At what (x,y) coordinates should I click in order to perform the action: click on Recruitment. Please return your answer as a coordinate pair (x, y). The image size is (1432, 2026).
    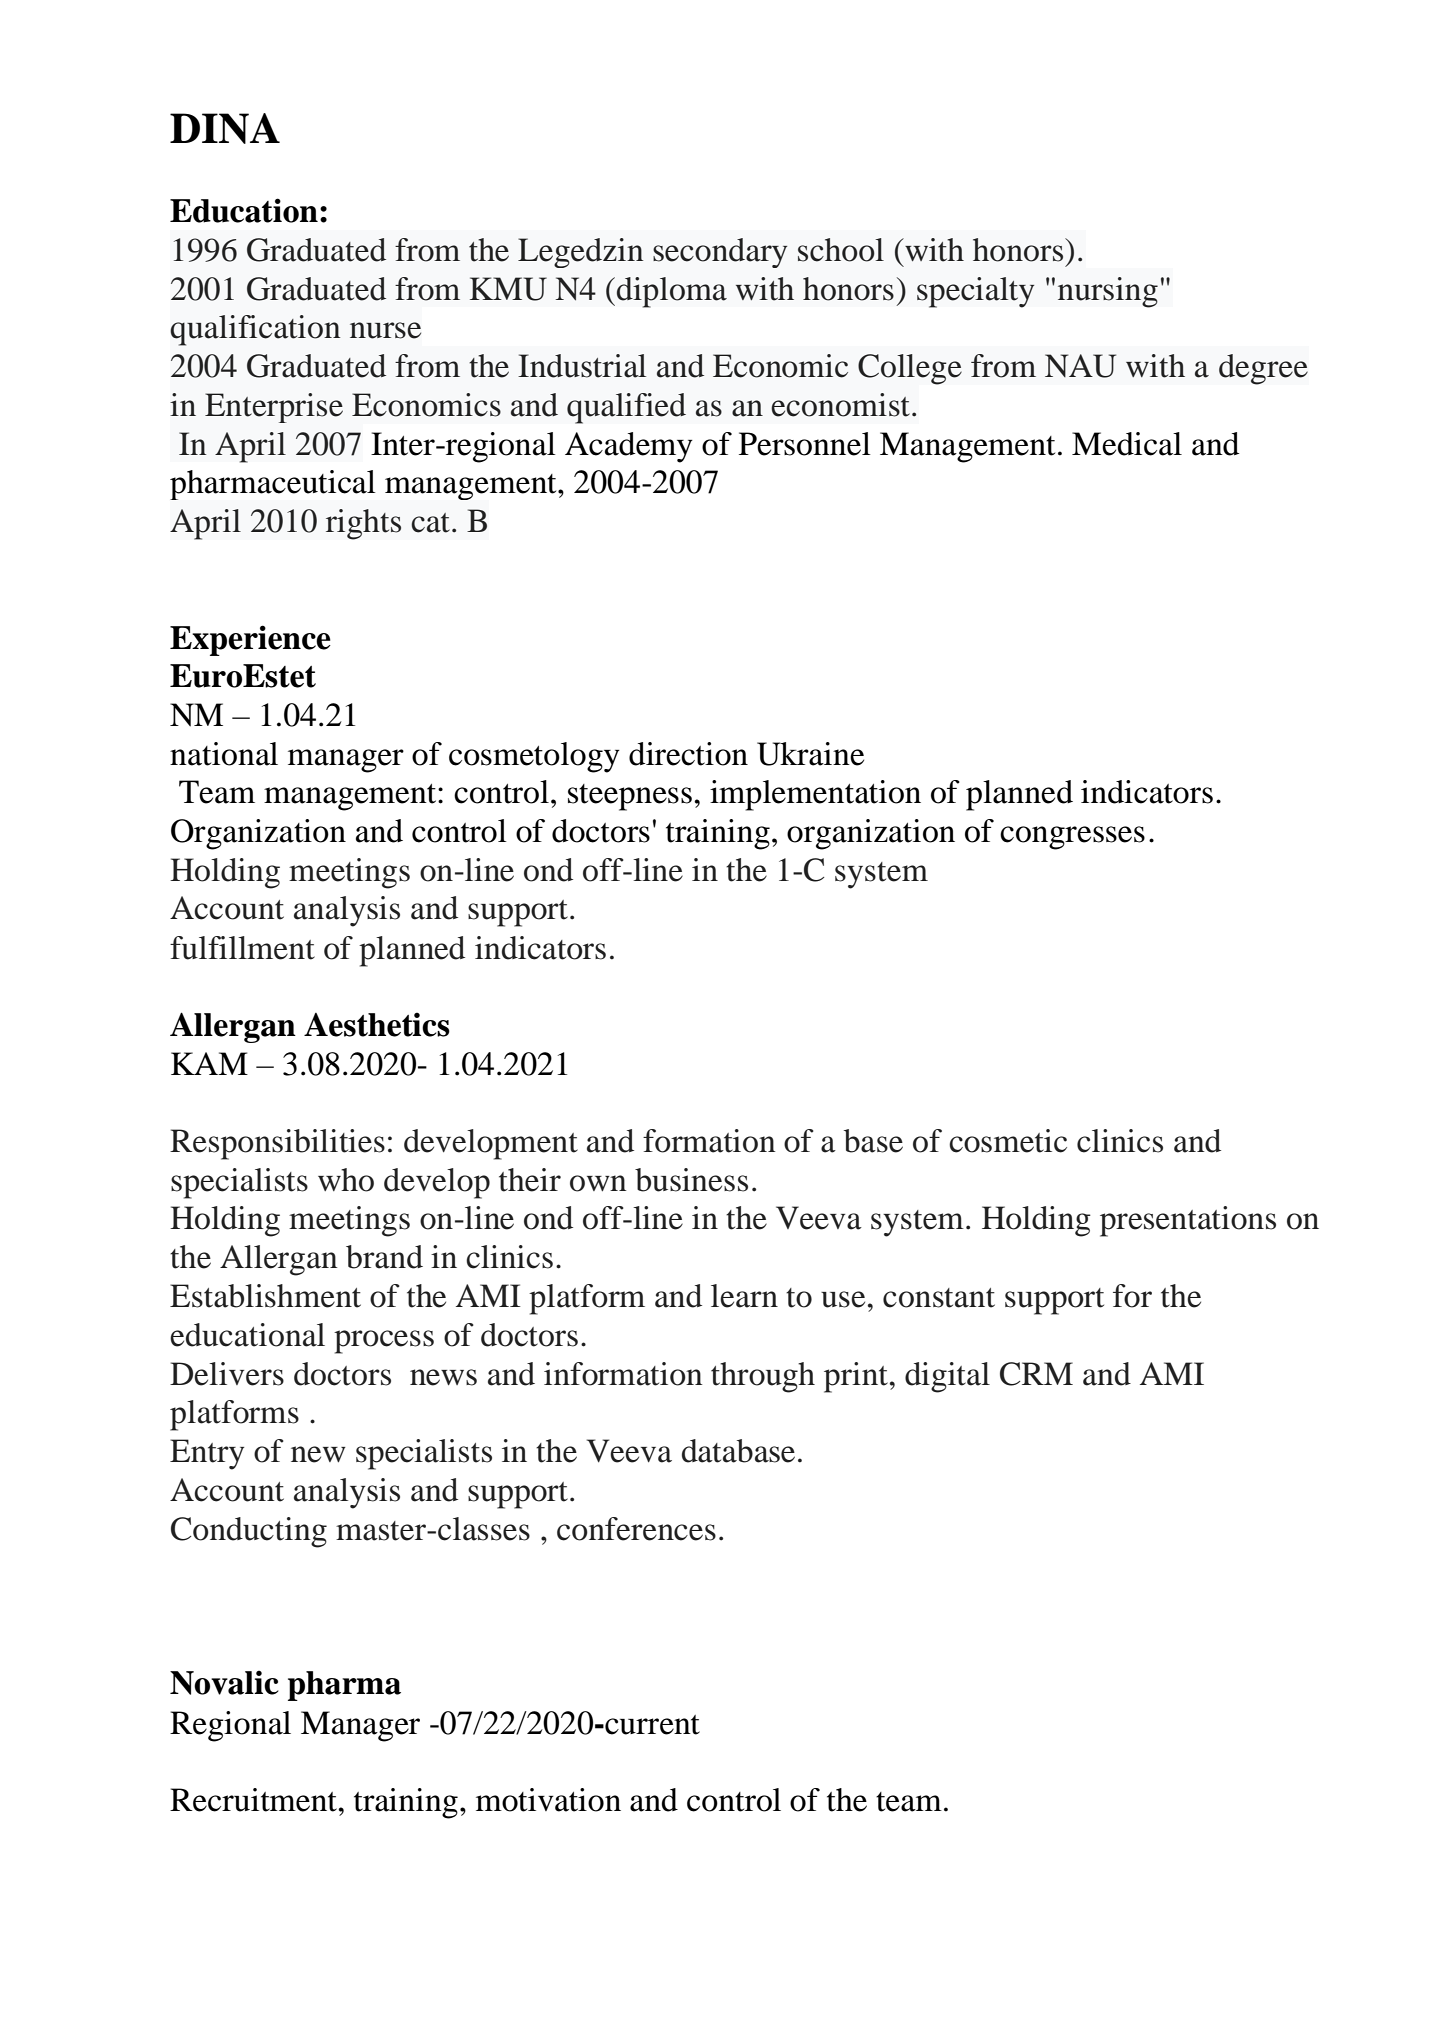
    Looking at the image, I should click on (255, 1800).
